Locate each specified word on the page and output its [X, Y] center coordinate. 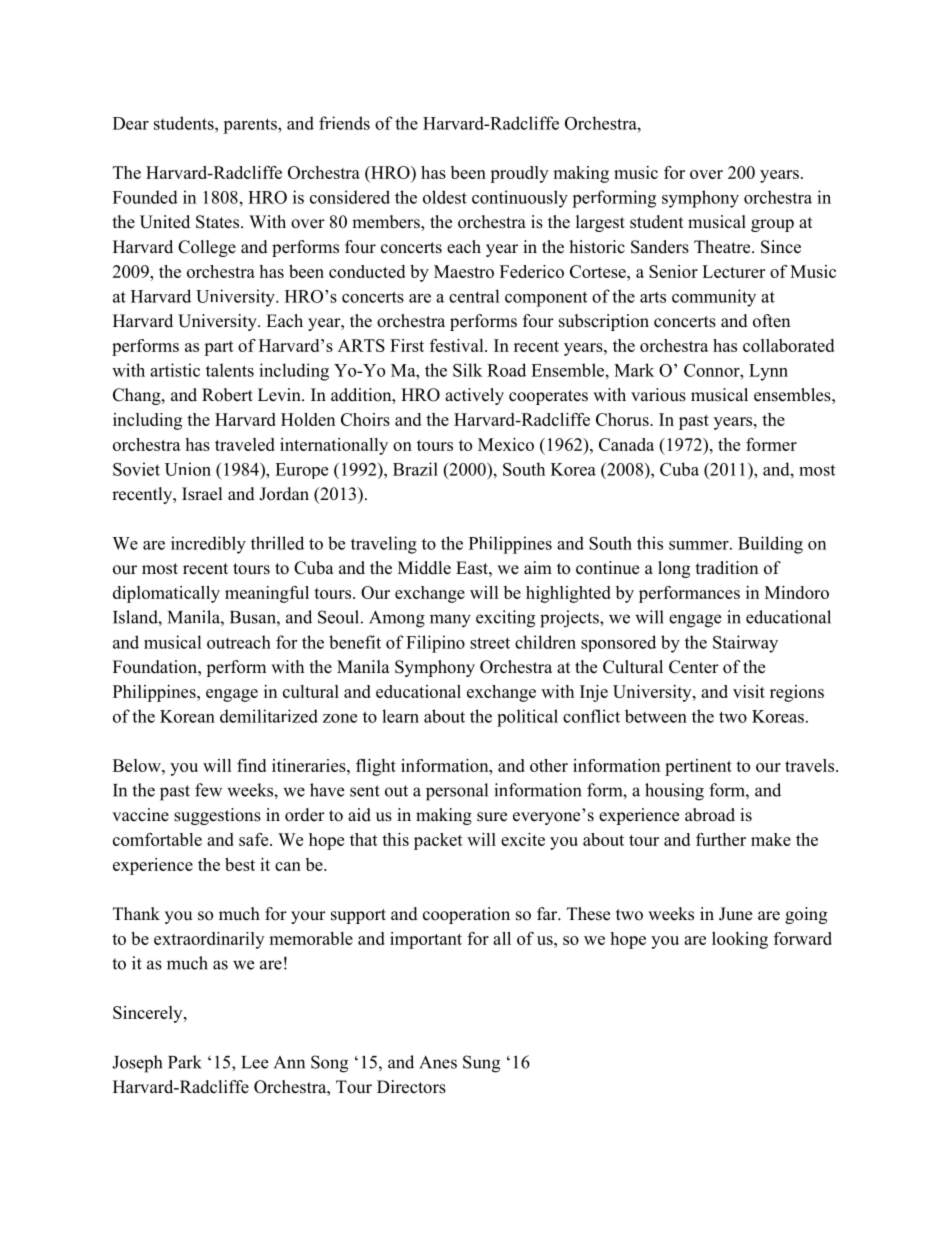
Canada [626, 444]
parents [251, 126]
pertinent [698, 767]
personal [457, 792]
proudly [519, 174]
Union [188, 469]
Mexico [506, 444]
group [772, 225]
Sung [481, 1064]
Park [185, 1062]
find [251, 765]
